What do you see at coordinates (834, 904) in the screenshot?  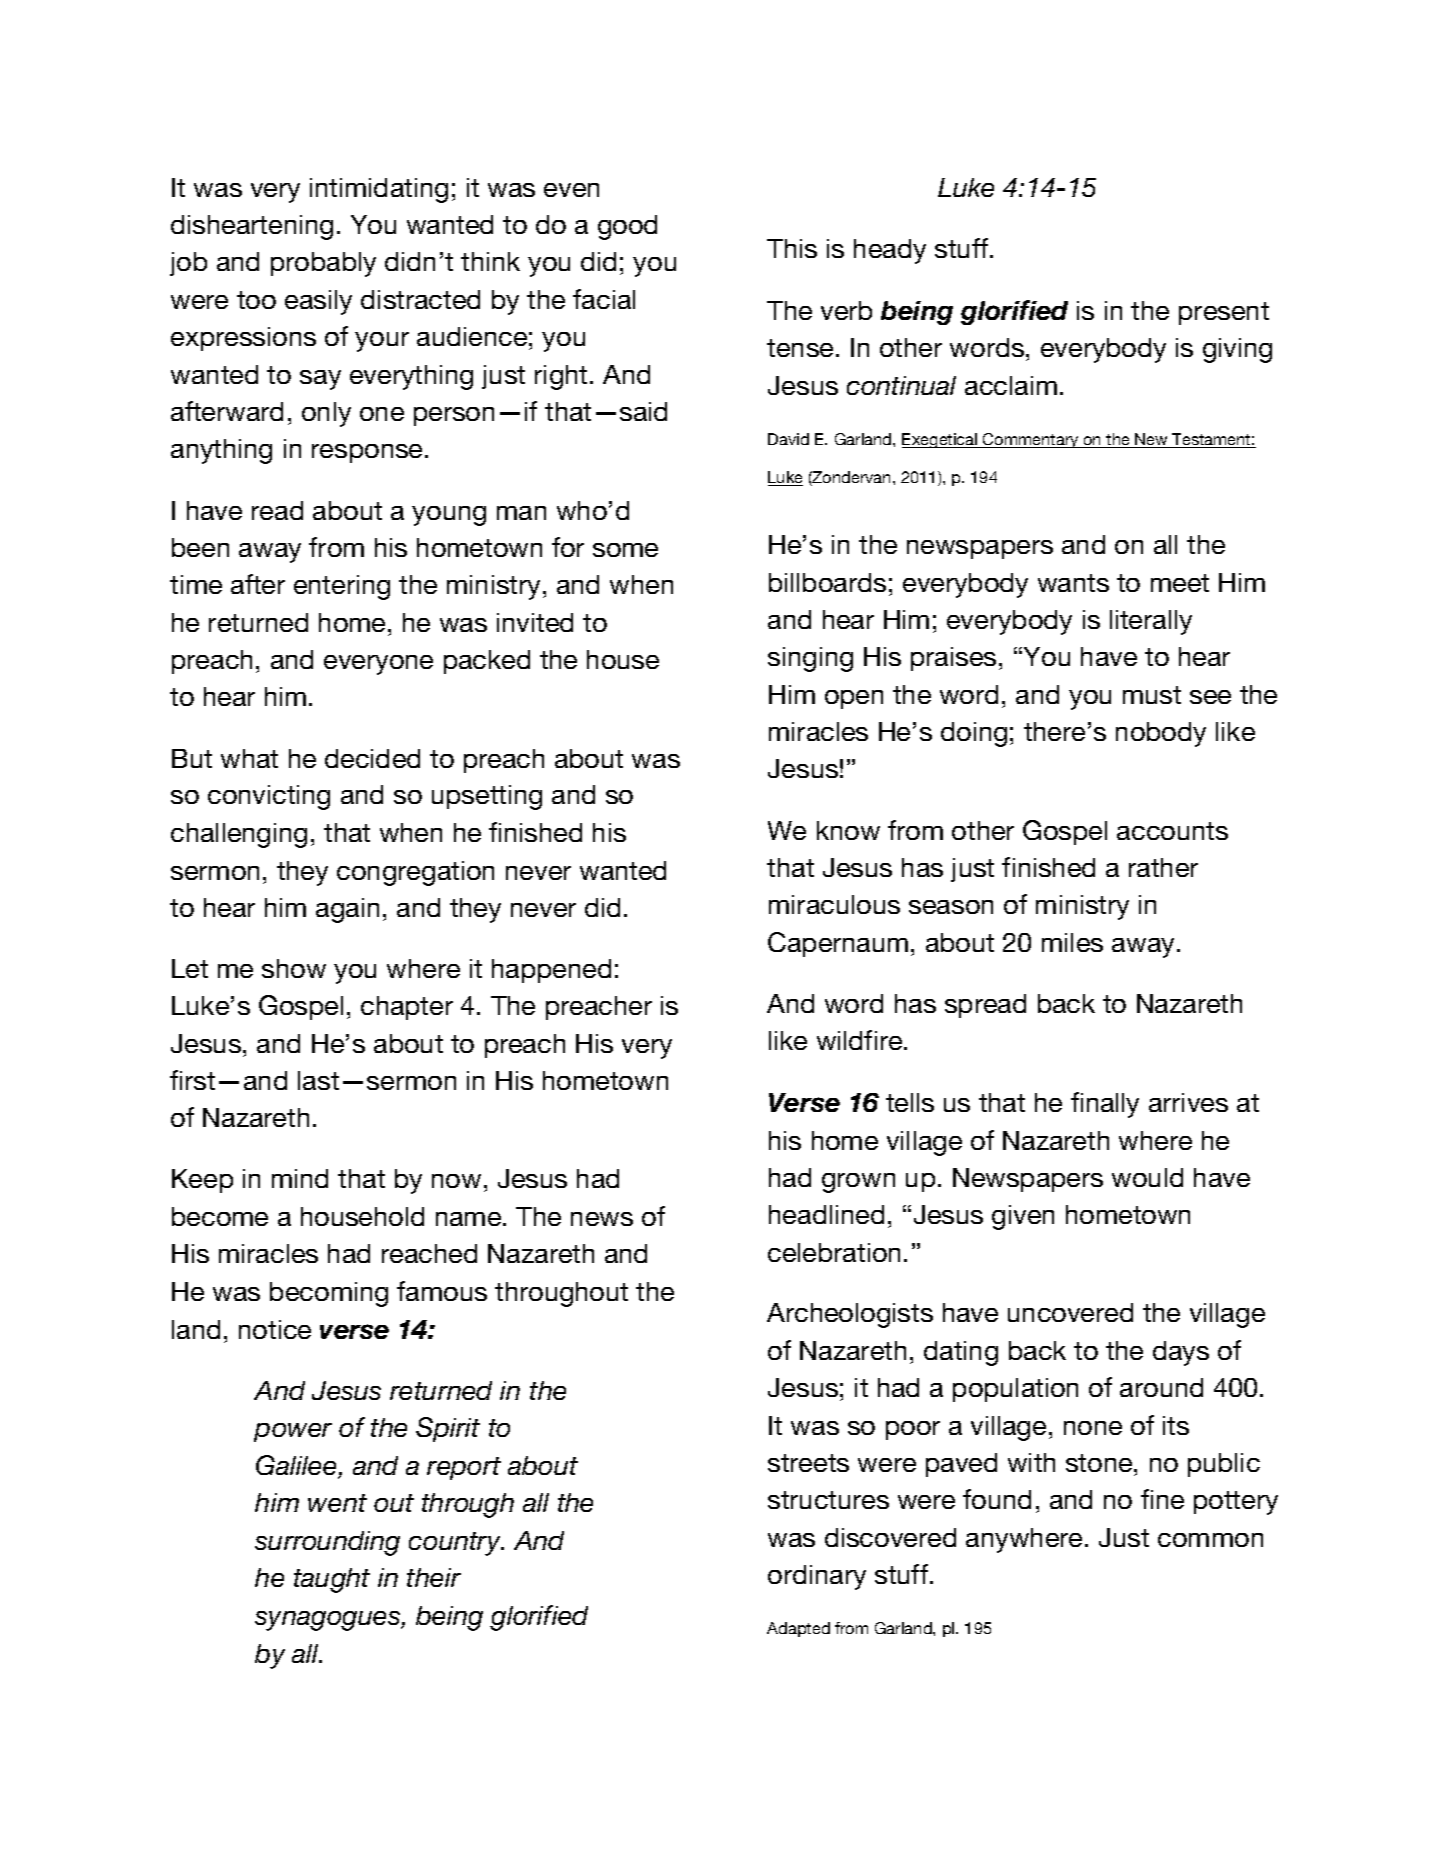 I see `miraculous` at bounding box center [834, 904].
